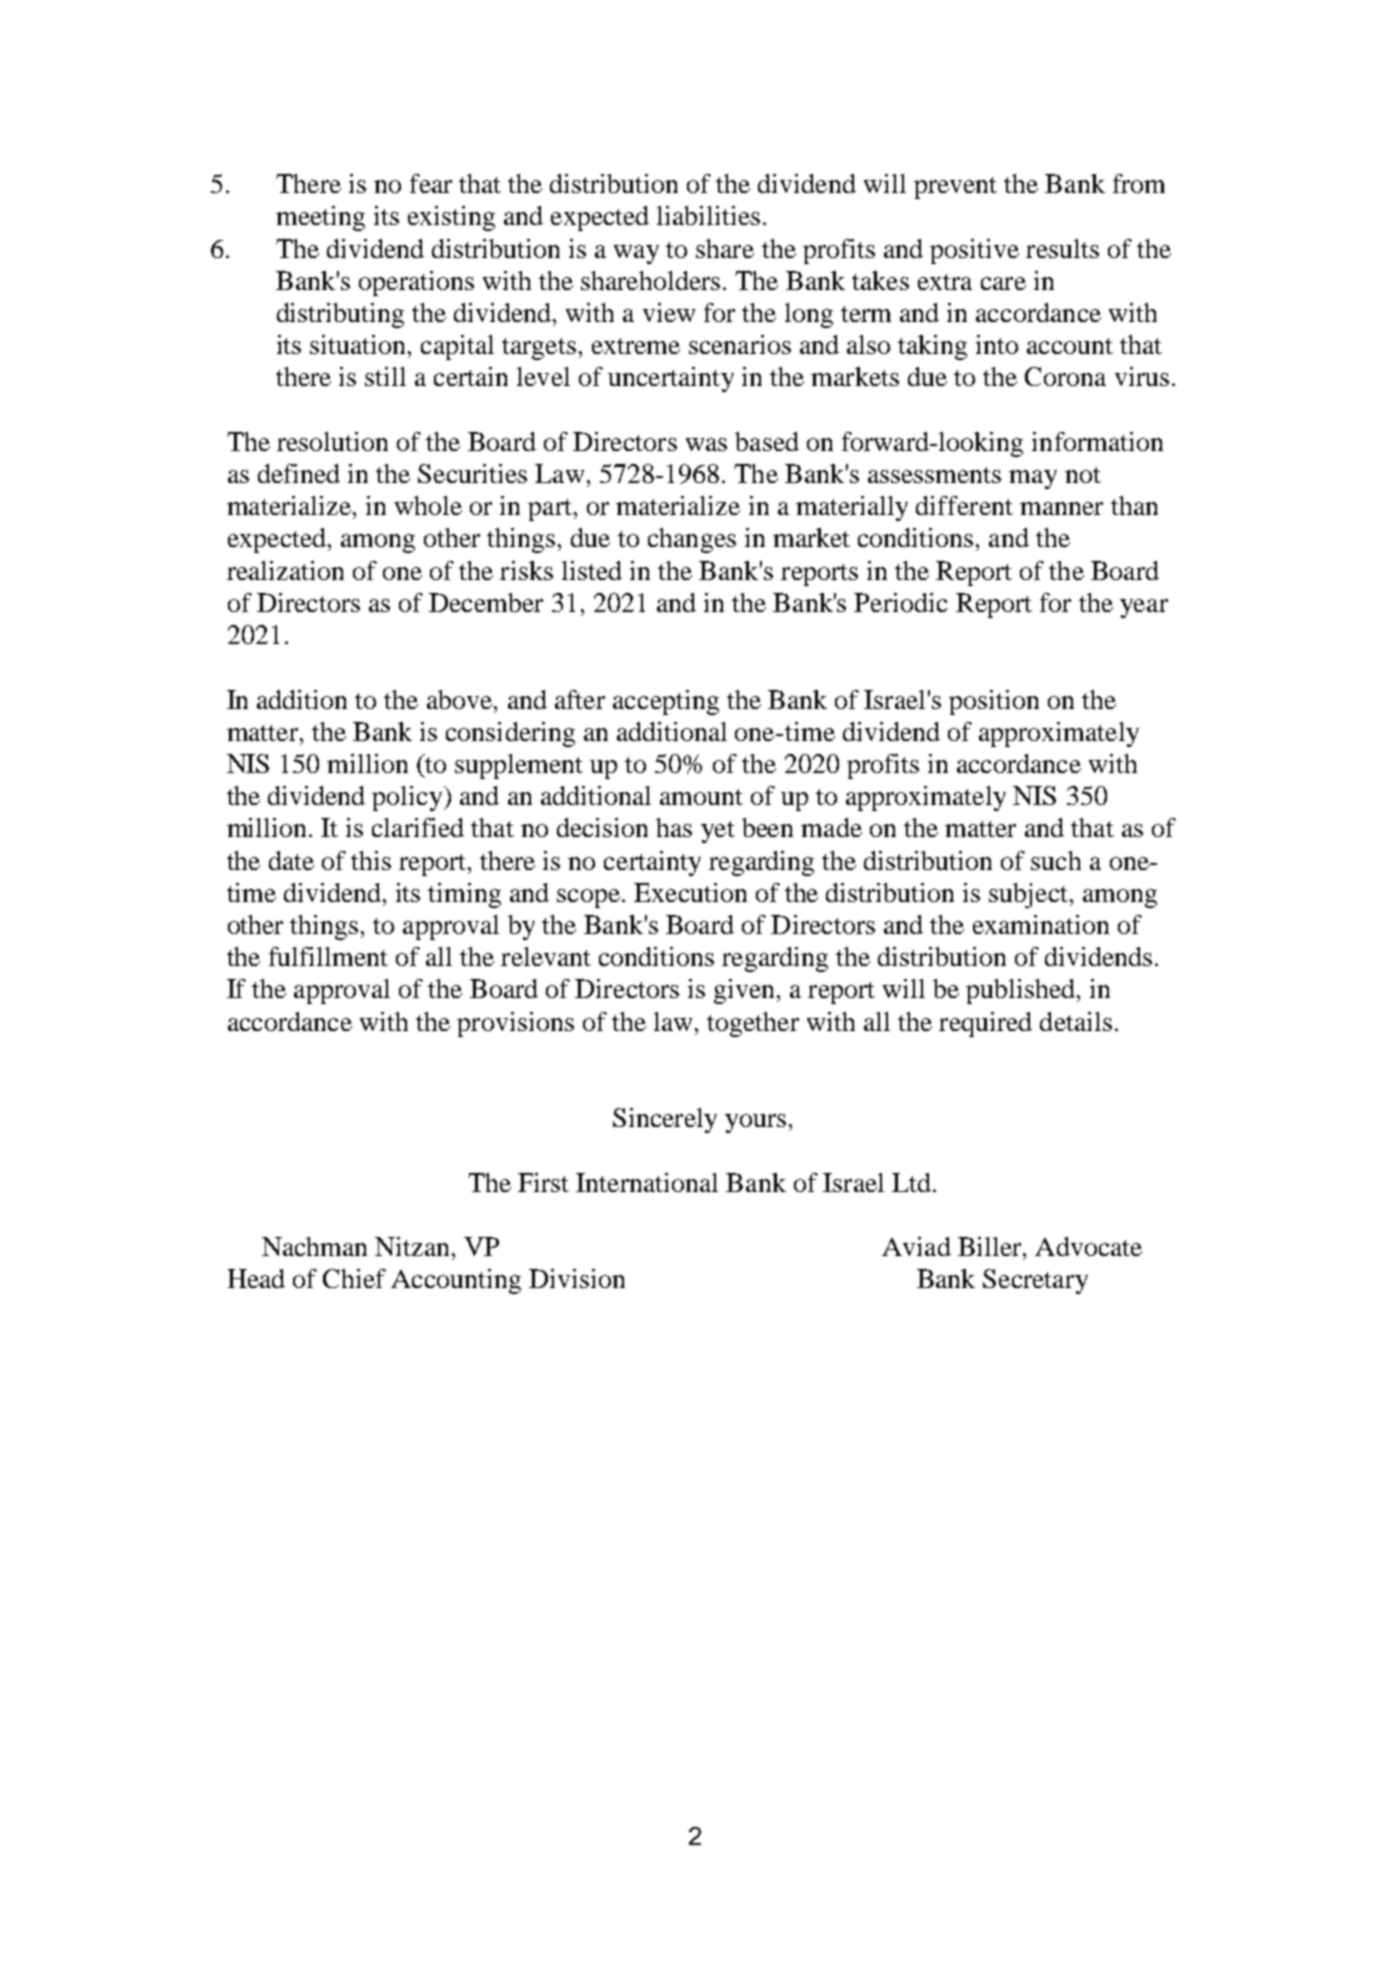 The height and width of the screenshot is (1965, 1389). What do you see at coordinates (753, 1024) in the screenshot?
I see `together` at bounding box center [753, 1024].
